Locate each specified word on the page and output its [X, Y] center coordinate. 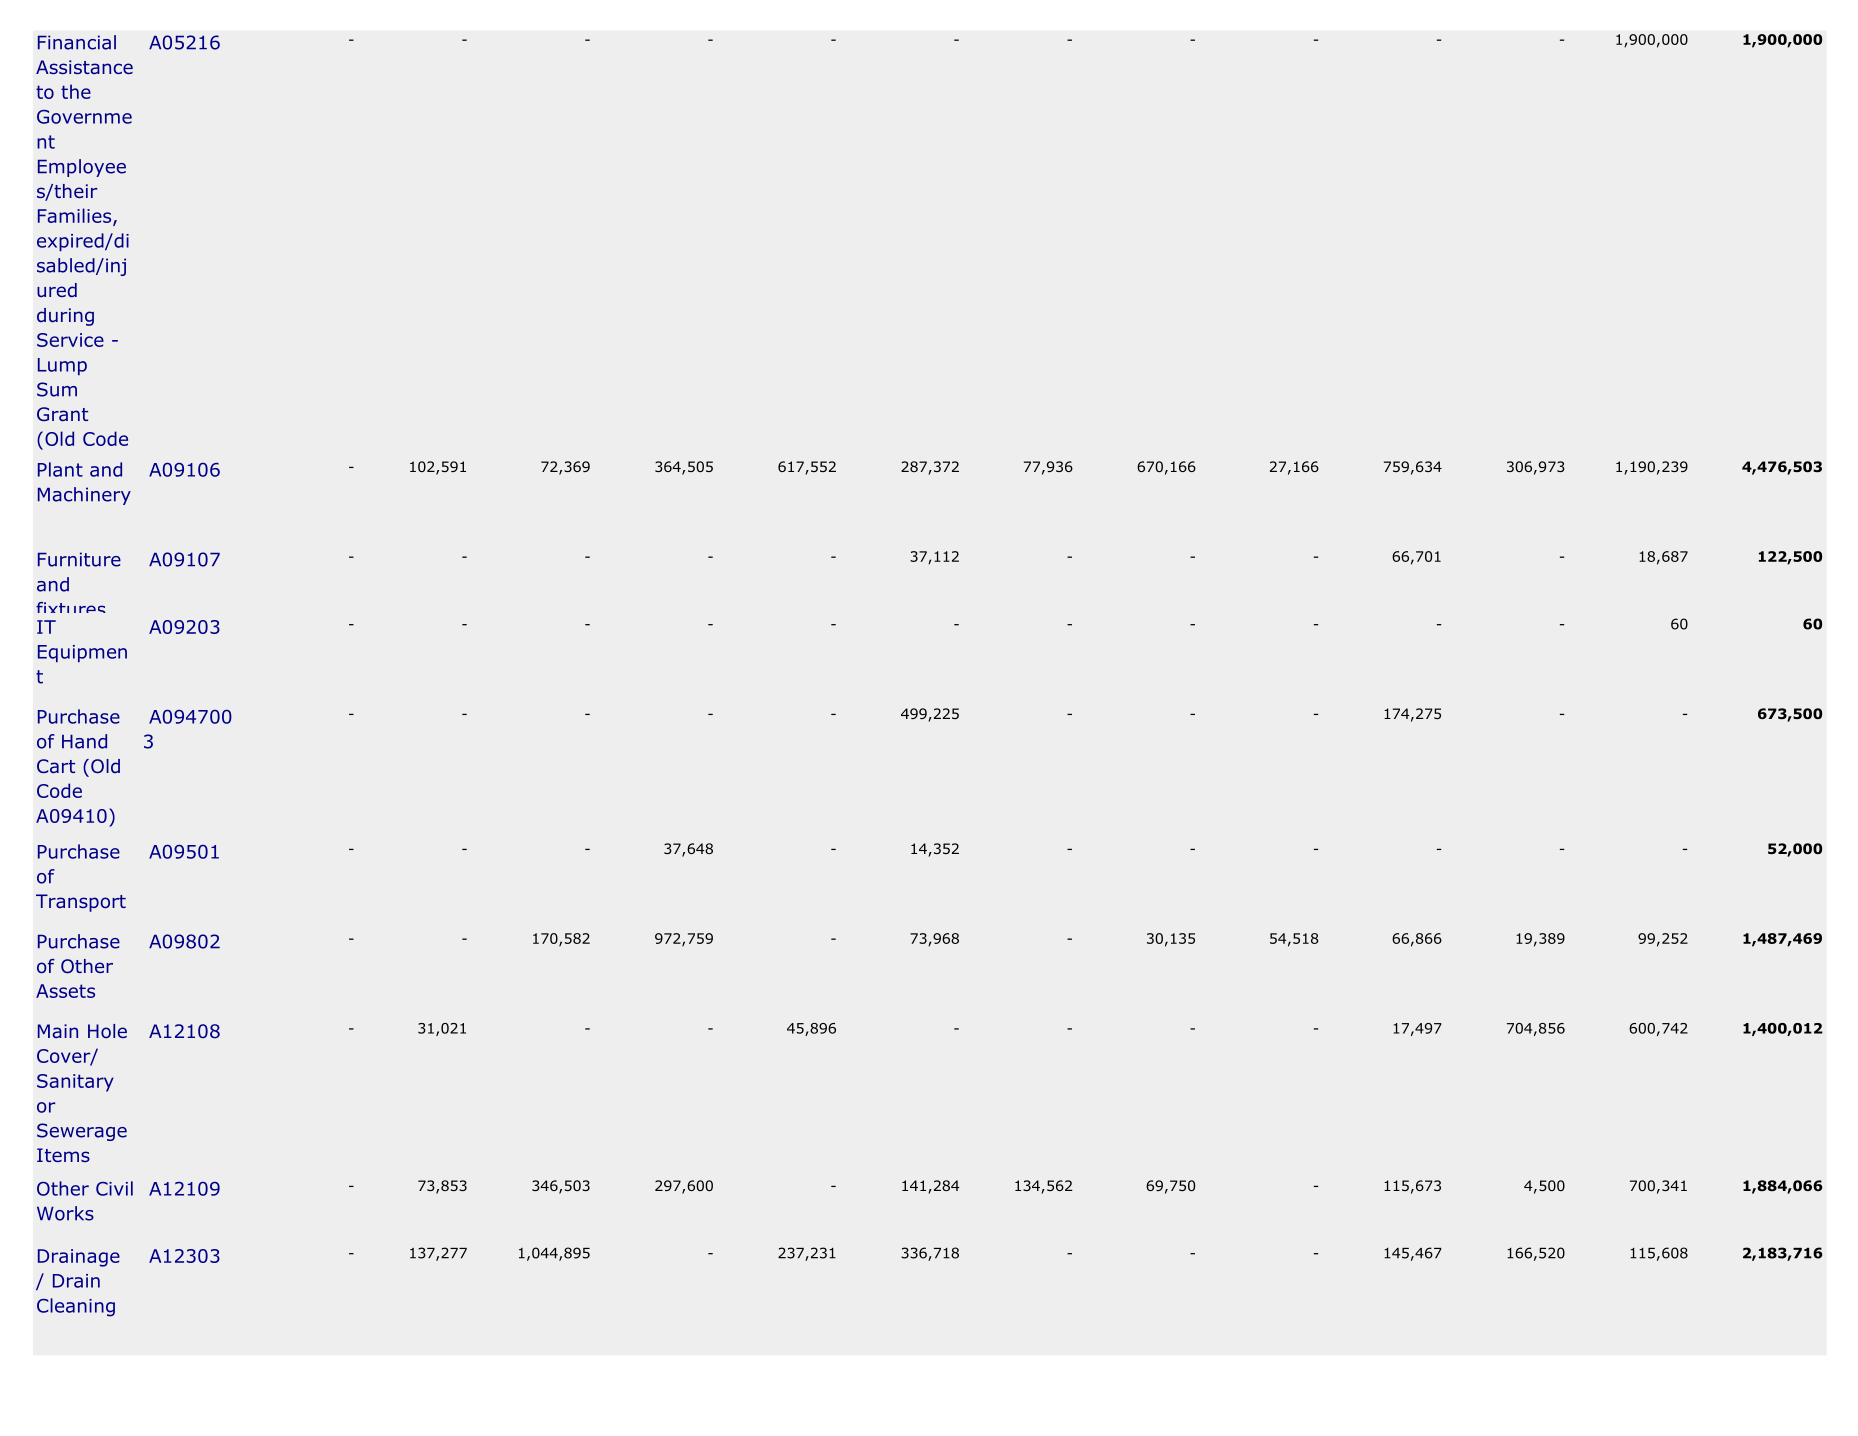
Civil [114, 1188]
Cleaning [76, 1307]
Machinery [84, 496]
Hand [84, 741]
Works [65, 1213]
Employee [82, 168]
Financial [77, 42]
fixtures [71, 607]
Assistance [84, 67]
